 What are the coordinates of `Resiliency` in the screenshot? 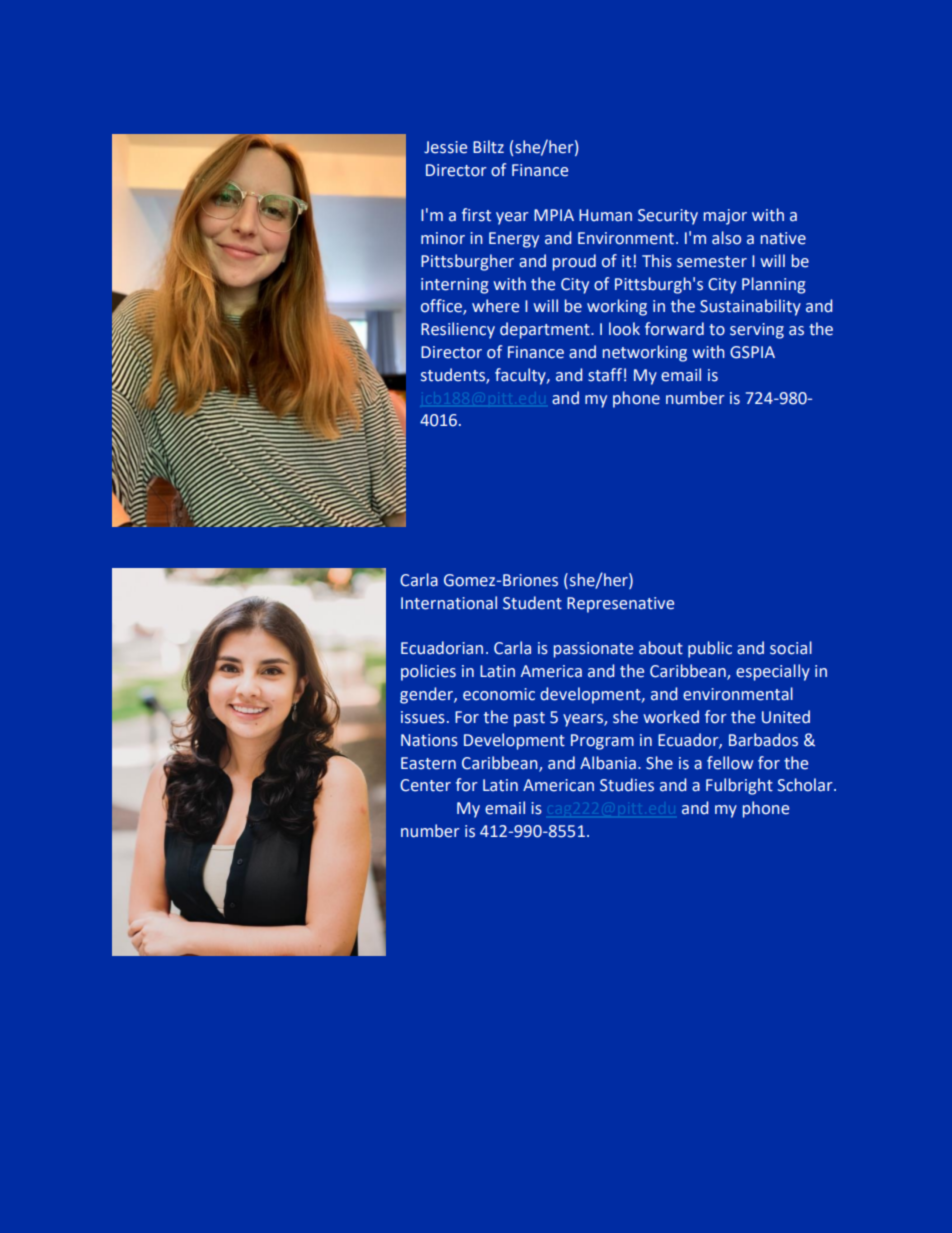 It's located at (458, 330).
